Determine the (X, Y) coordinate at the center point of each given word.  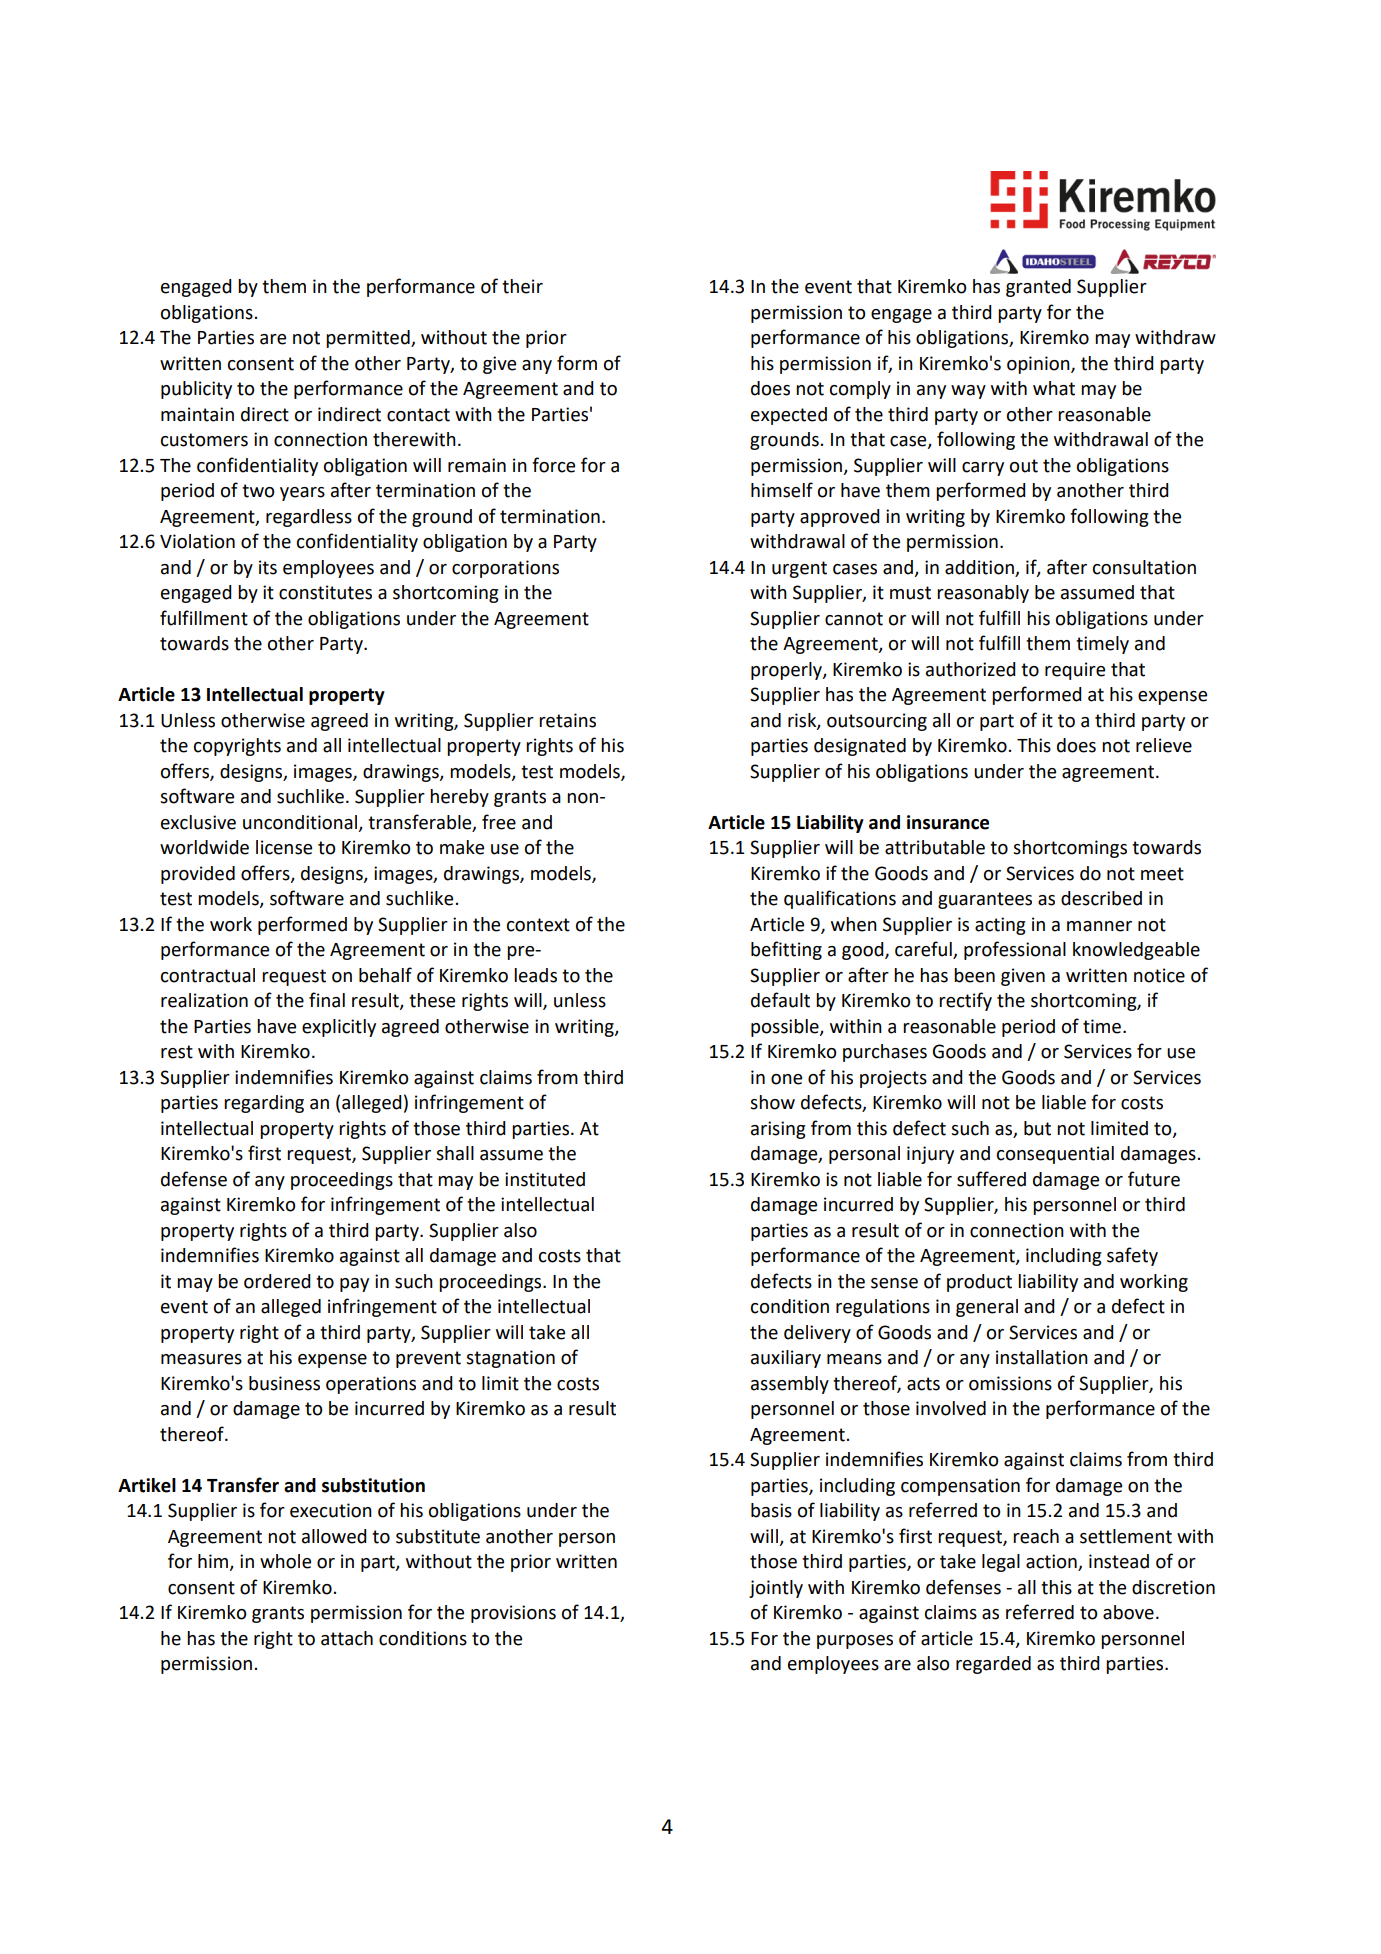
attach (347, 1638)
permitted (369, 339)
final (327, 1000)
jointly (776, 1589)
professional (1015, 950)
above (1128, 1612)
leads (535, 975)
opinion (1039, 365)
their (522, 286)
